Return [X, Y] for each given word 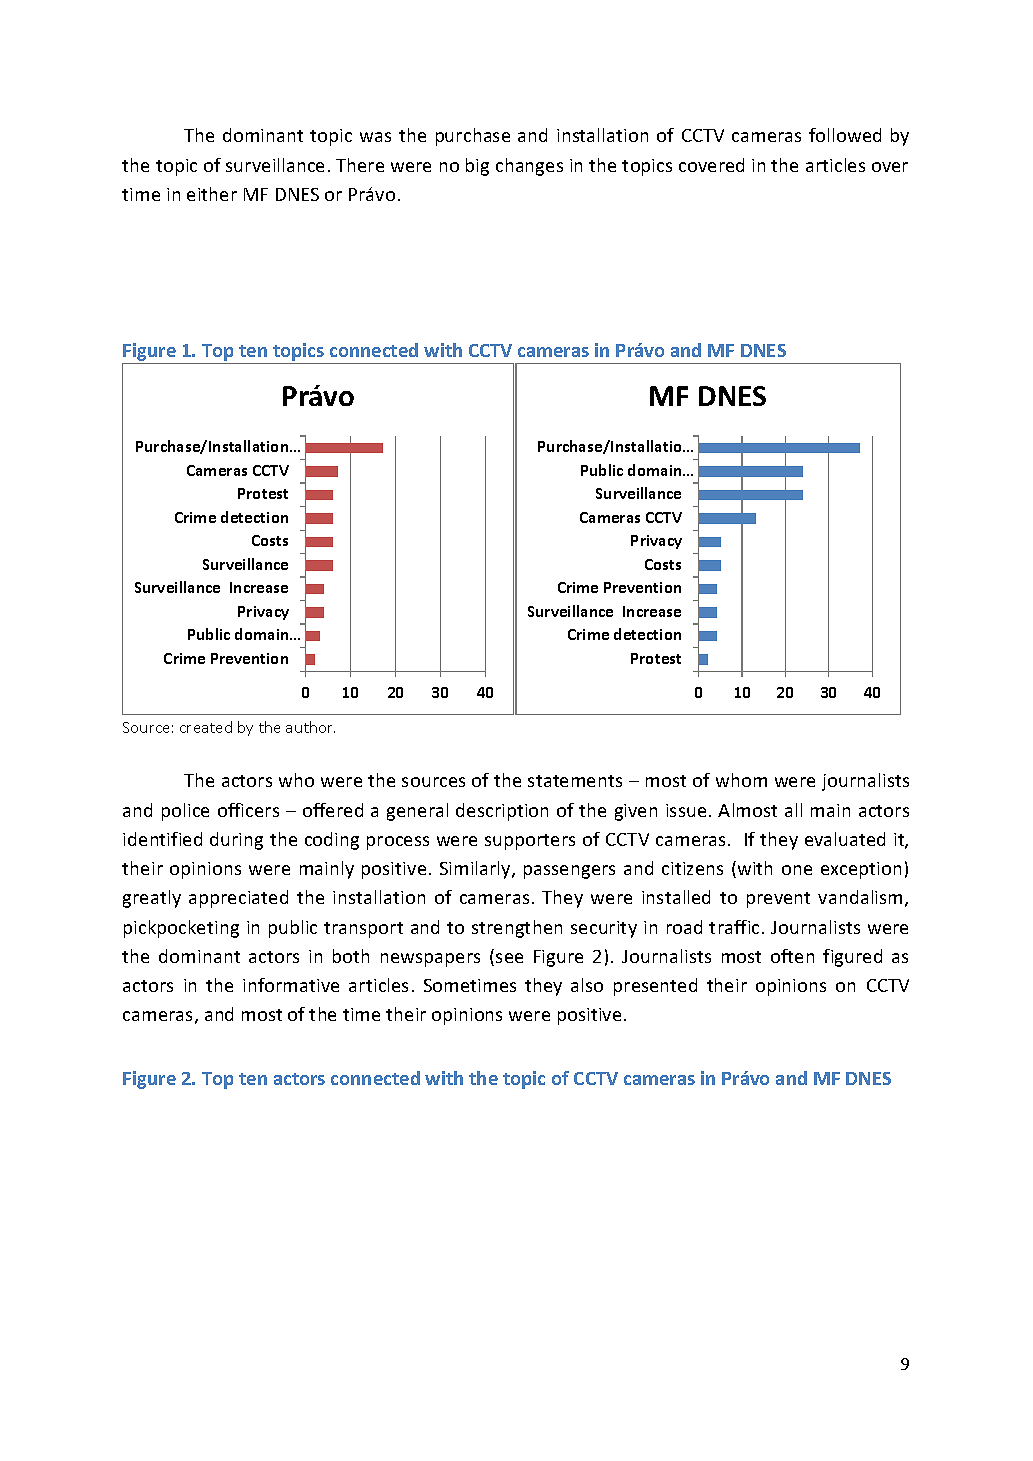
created [206, 727]
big [477, 167]
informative [291, 985]
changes [529, 167]
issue [686, 810]
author [310, 727]
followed [845, 135]
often [792, 956]
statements [575, 781]
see [509, 958]
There [360, 165]
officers [248, 810]
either [212, 194]
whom [741, 780]
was [375, 137]
